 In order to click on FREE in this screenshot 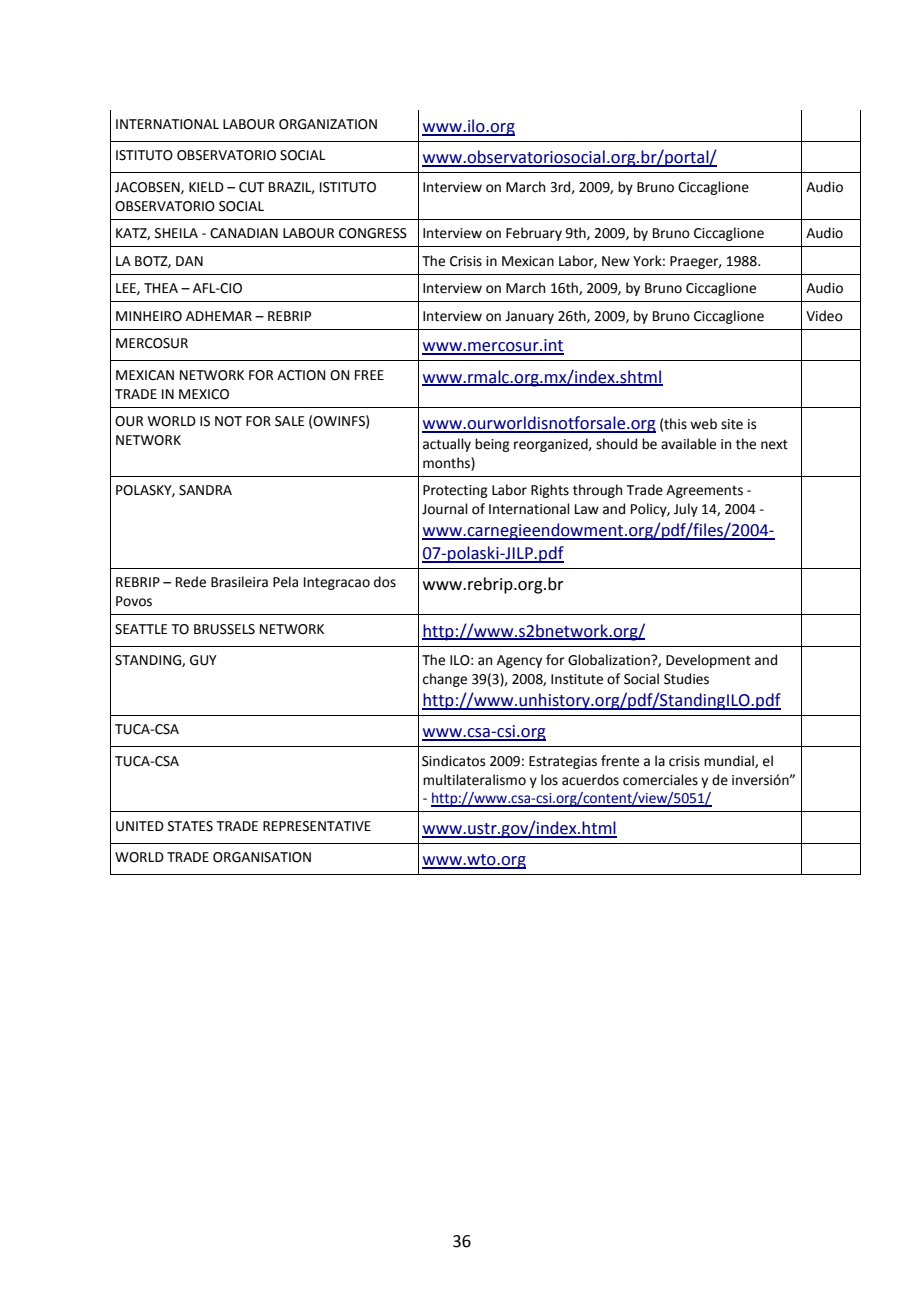, I will do `click(369, 375)`.
